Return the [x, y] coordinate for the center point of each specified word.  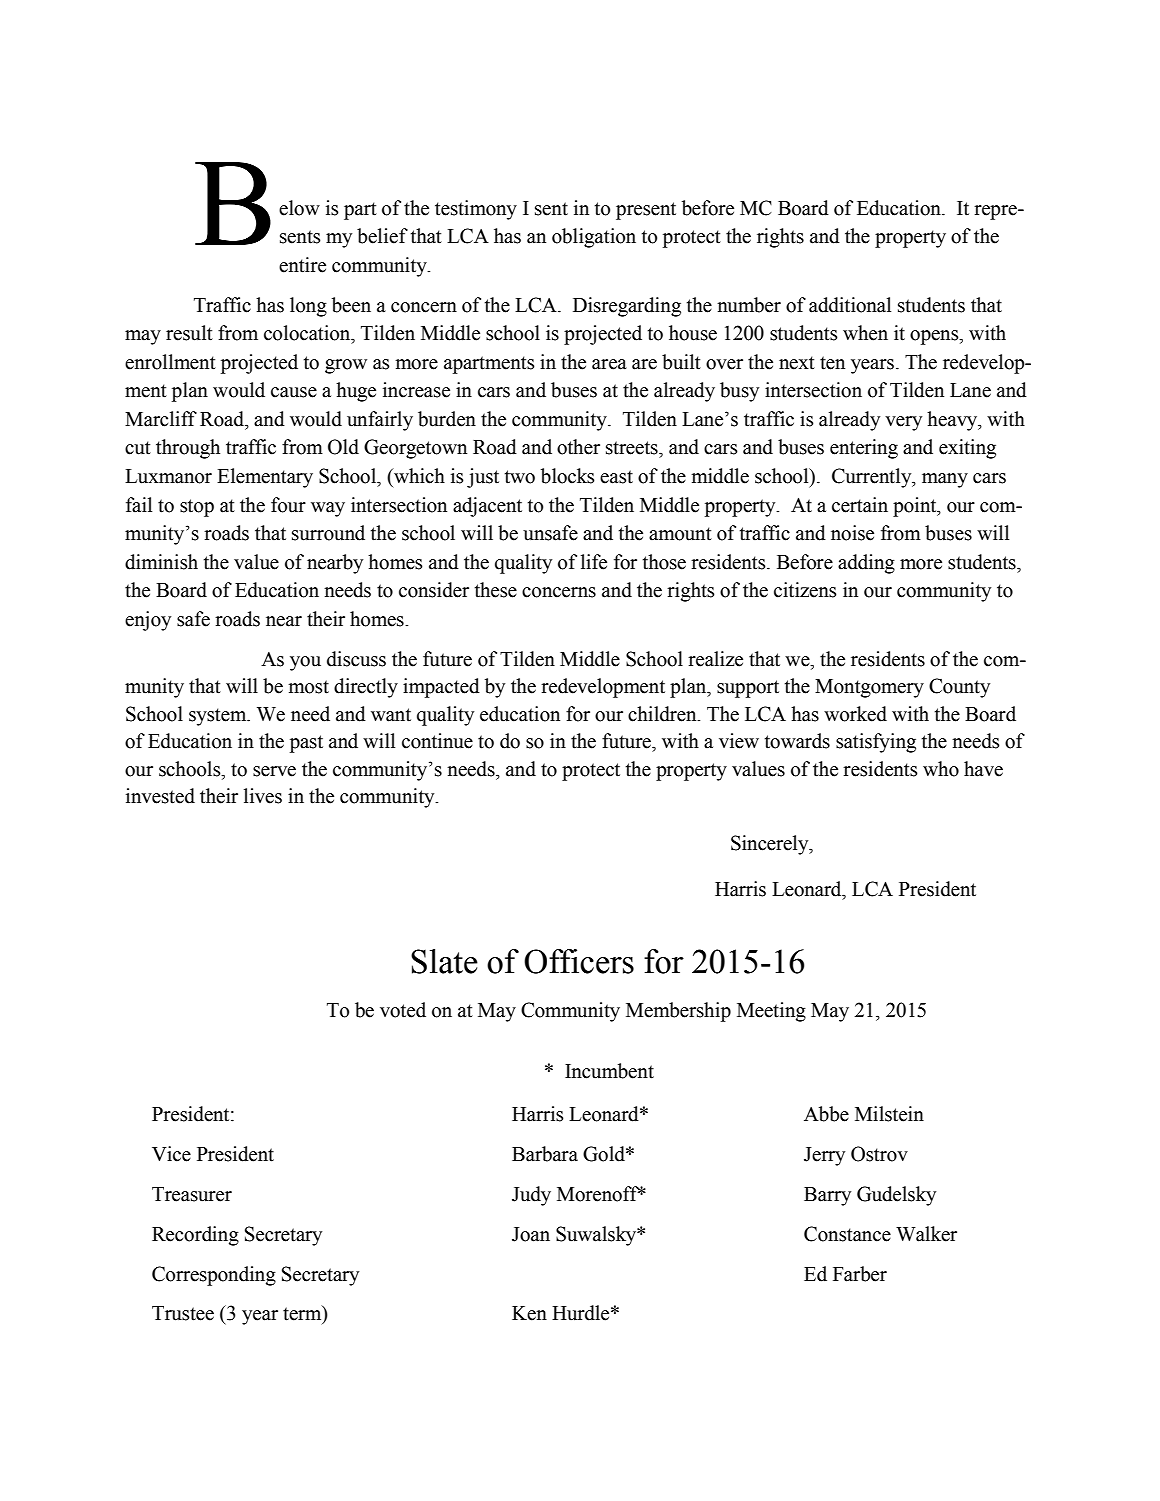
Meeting [771, 1012]
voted [403, 1010]
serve [274, 771]
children [663, 714]
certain [860, 505]
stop [197, 508]
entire [302, 265]
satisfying [876, 743]
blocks [567, 476]
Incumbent [609, 1071]
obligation [594, 238]
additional [850, 305]
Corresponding [214, 1276]
